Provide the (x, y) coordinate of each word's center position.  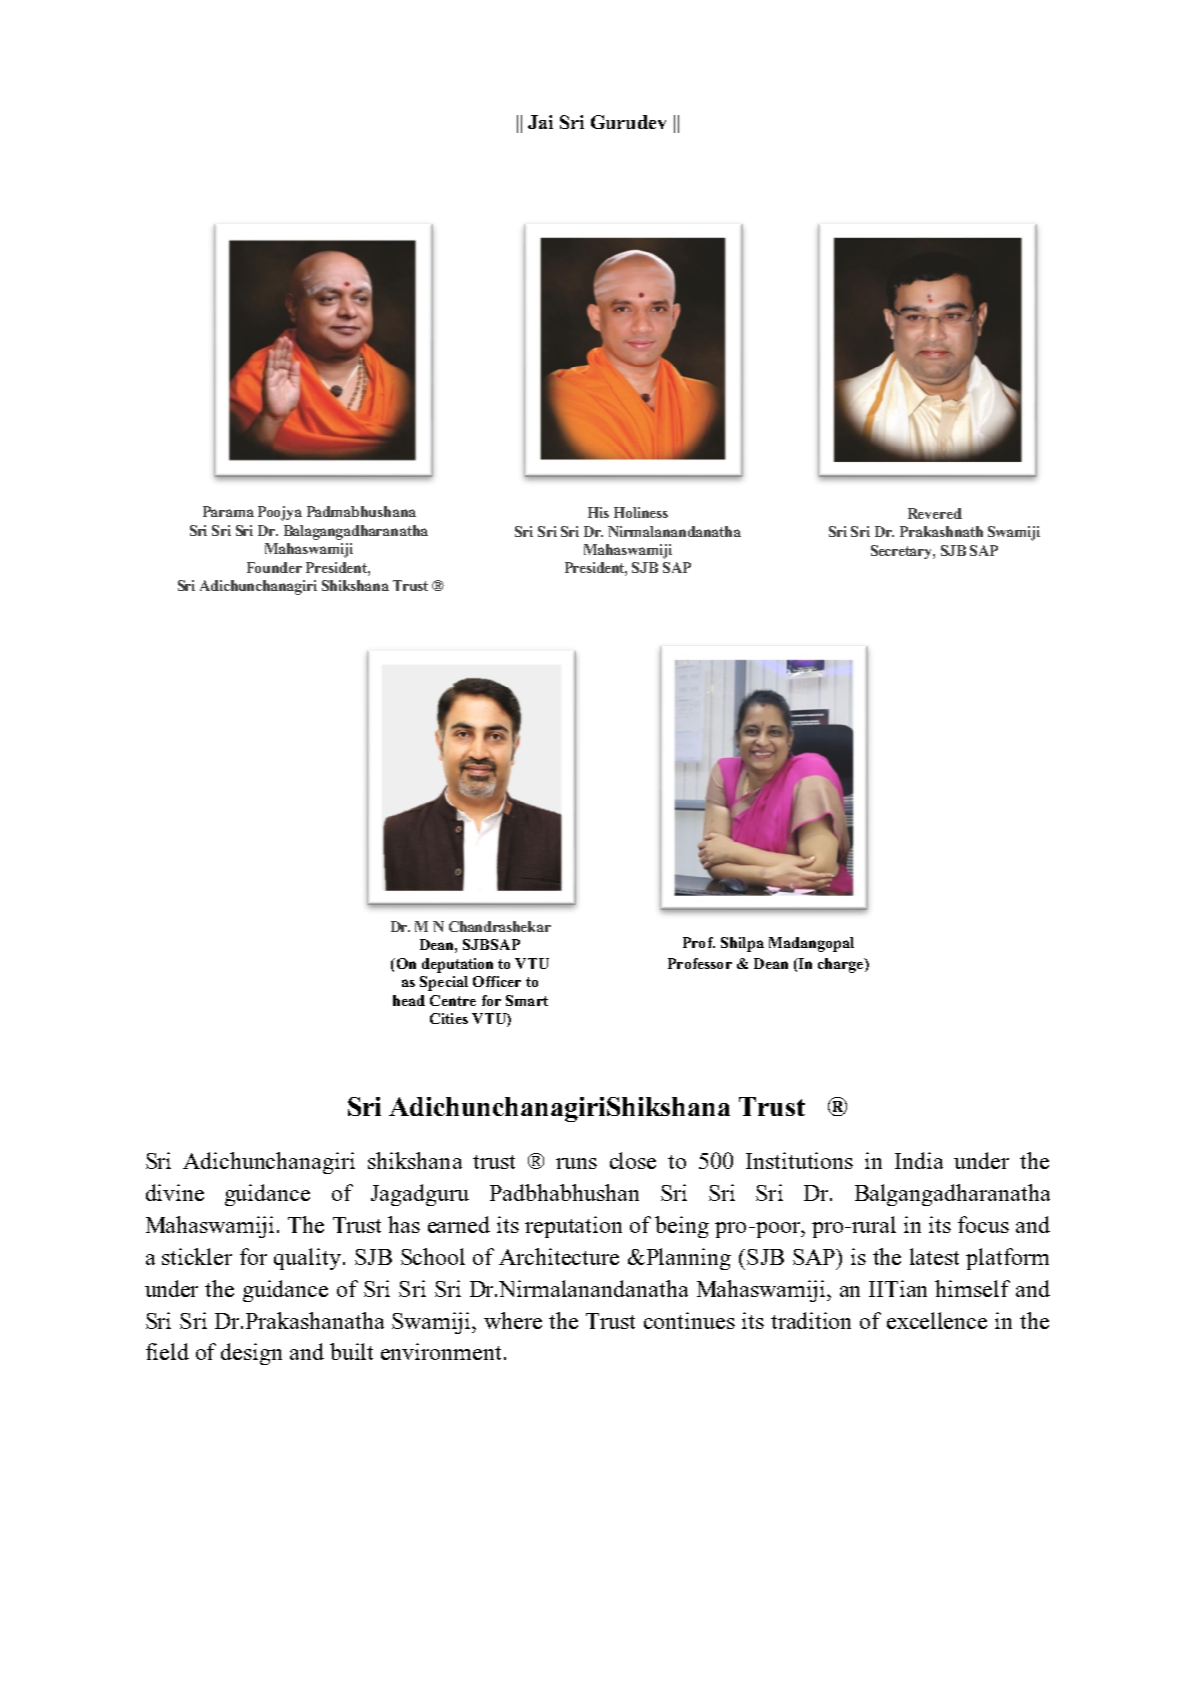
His (598, 512)
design (251, 1354)
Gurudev (628, 122)
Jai (540, 122)
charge (842, 965)
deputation (457, 965)
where (513, 1320)
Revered (935, 513)
